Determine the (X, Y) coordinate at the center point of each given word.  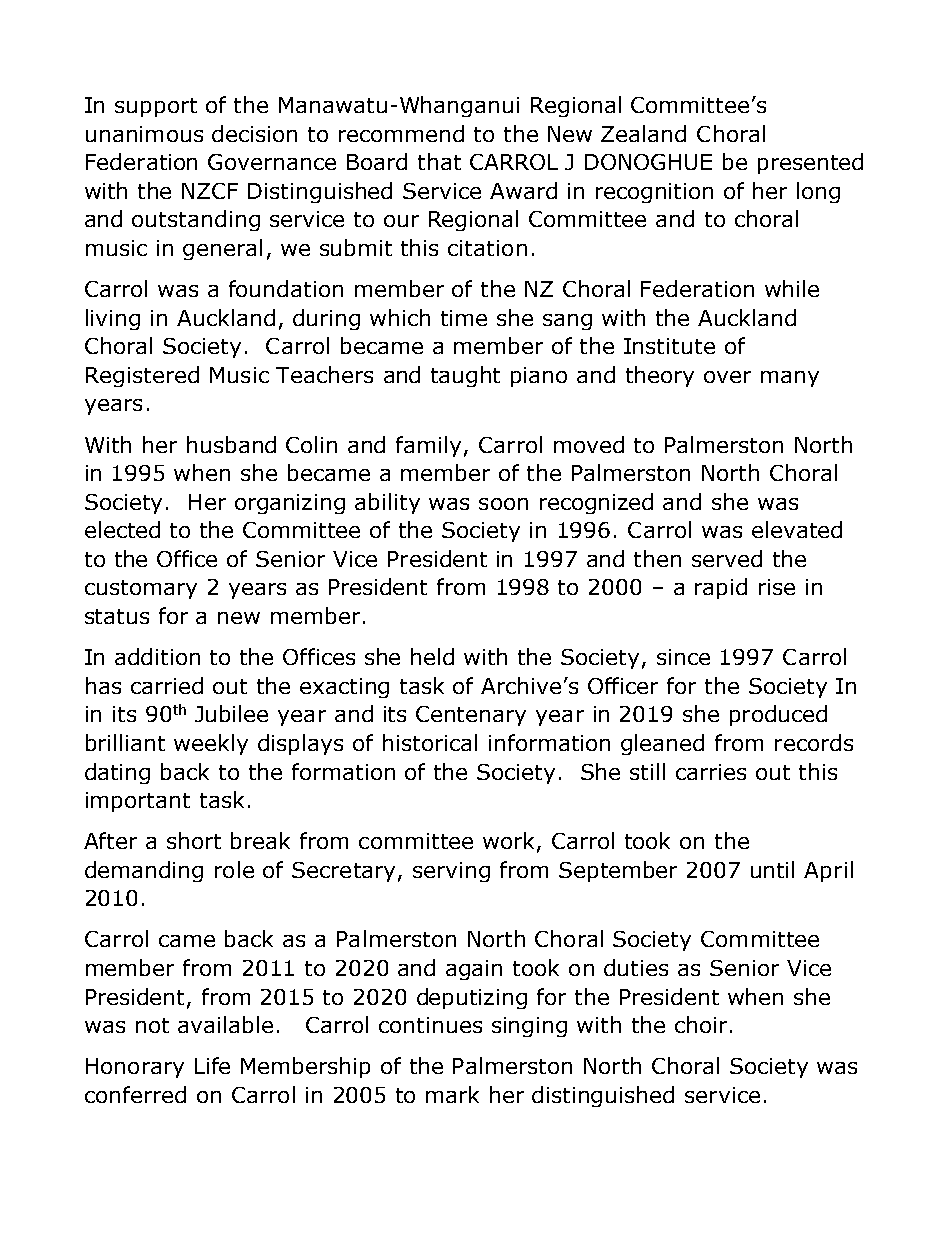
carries (711, 772)
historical (430, 742)
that (439, 161)
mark (452, 1094)
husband (231, 444)
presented (810, 163)
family (428, 446)
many (790, 379)
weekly (211, 744)
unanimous (144, 134)
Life (212, 1065)
